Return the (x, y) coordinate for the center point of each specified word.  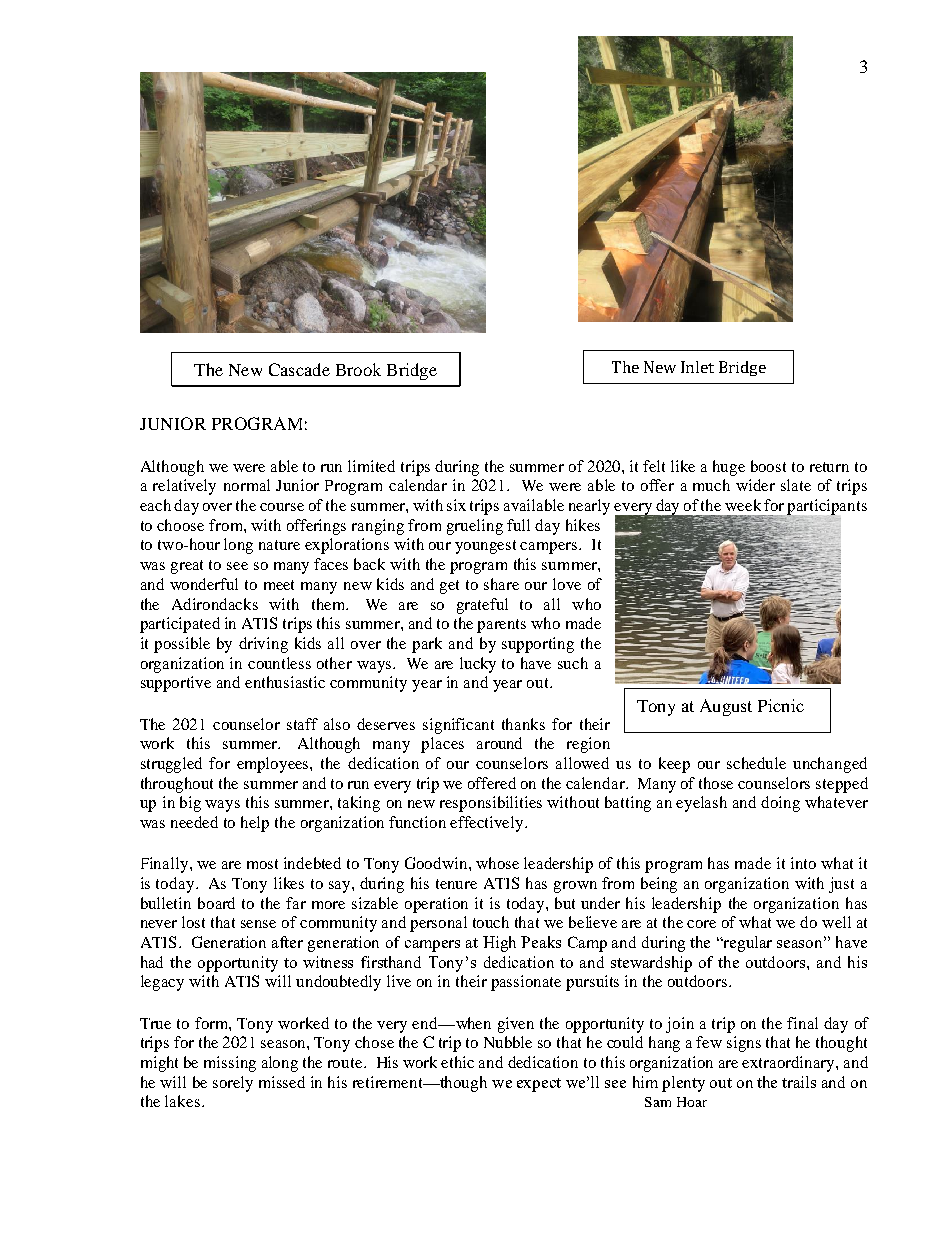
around (499, 743)
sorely (233, 1084)
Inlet (697, 367)
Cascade (299, 369)
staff (302, 724)
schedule (756, 763)
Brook (358, 369)
